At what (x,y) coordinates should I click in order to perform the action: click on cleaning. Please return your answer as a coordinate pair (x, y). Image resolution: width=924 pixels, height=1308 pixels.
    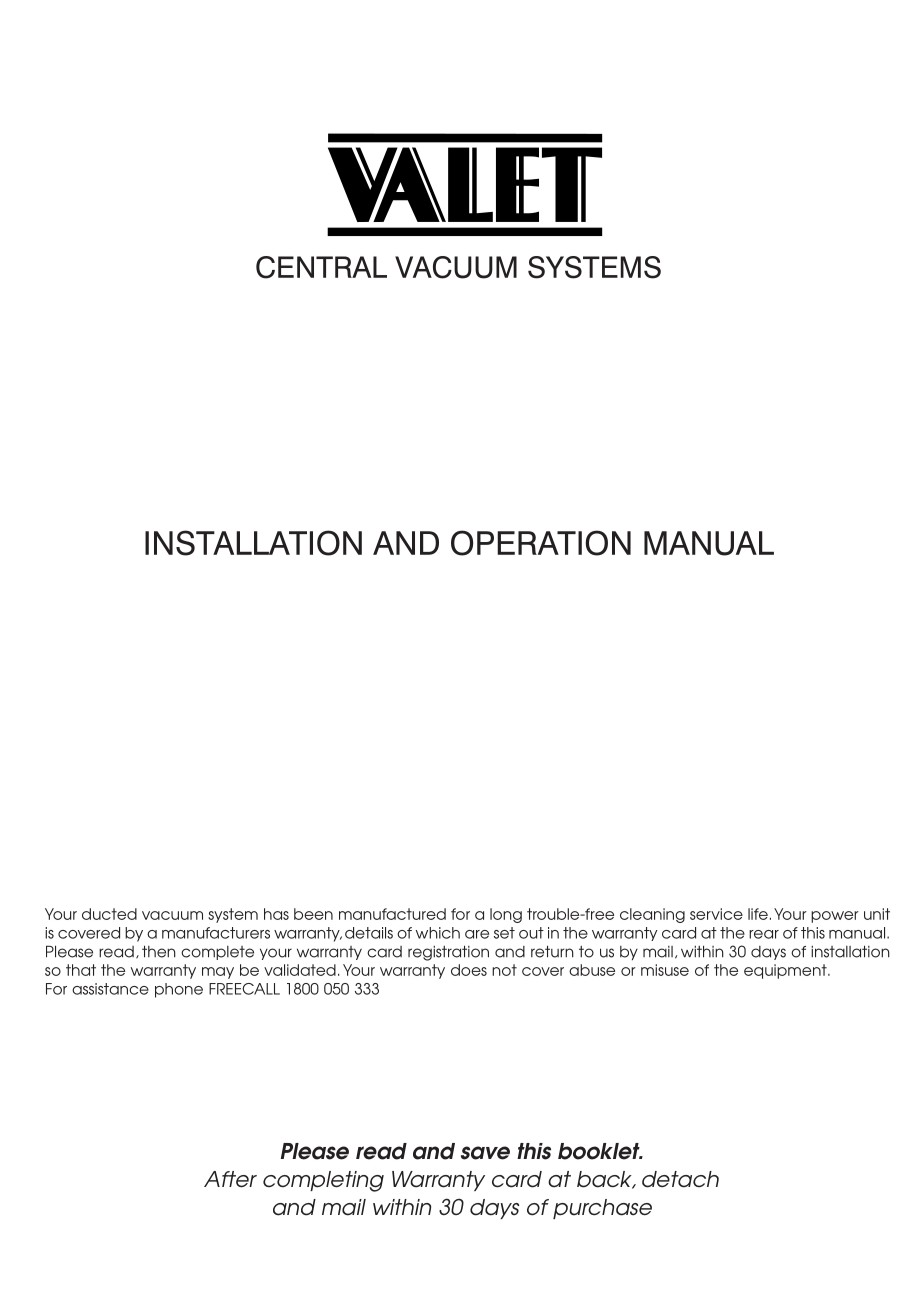
    Looking at the image, I should click on (652, 915).
